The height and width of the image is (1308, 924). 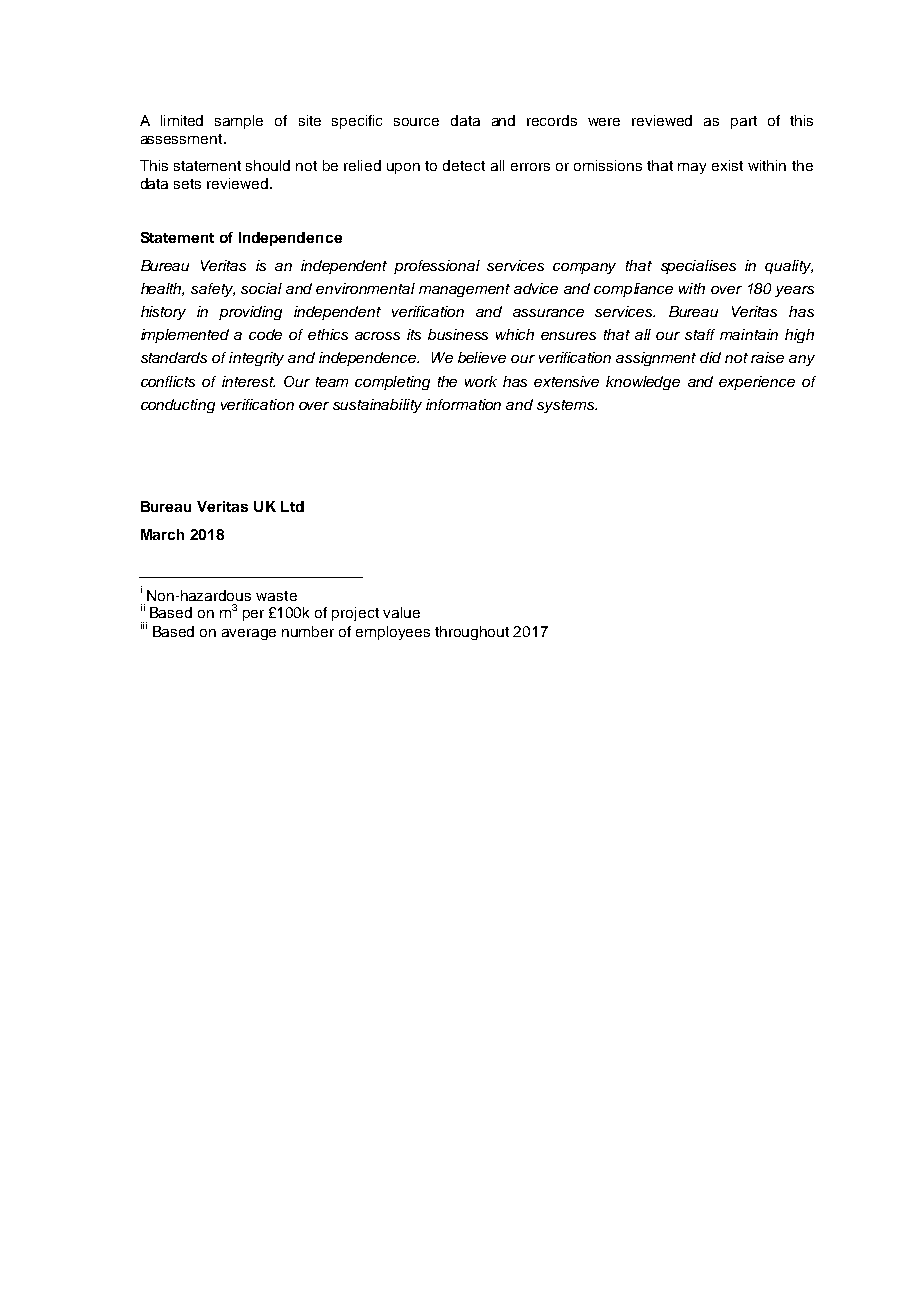 I want to click on average, so click(x=249, y=634).
